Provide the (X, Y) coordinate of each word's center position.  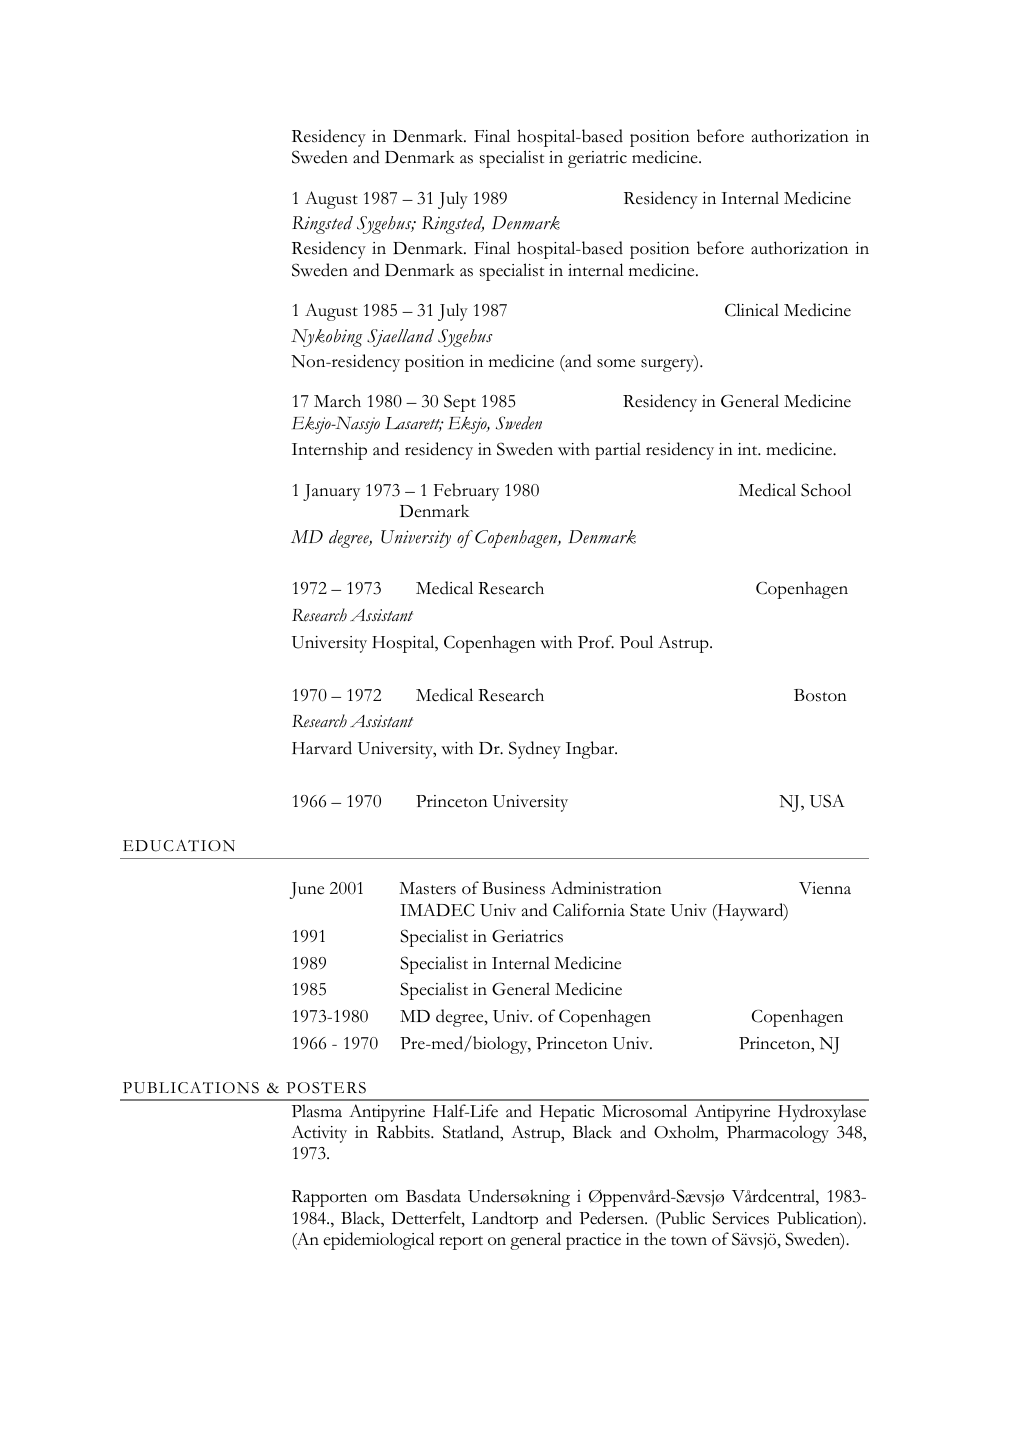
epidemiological (378, 1241)
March (337, 401)
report (461, 1243)
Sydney (535, 750)
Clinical (752, 310)
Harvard (322, 748)
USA (827, 801)
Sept (460, 403)
